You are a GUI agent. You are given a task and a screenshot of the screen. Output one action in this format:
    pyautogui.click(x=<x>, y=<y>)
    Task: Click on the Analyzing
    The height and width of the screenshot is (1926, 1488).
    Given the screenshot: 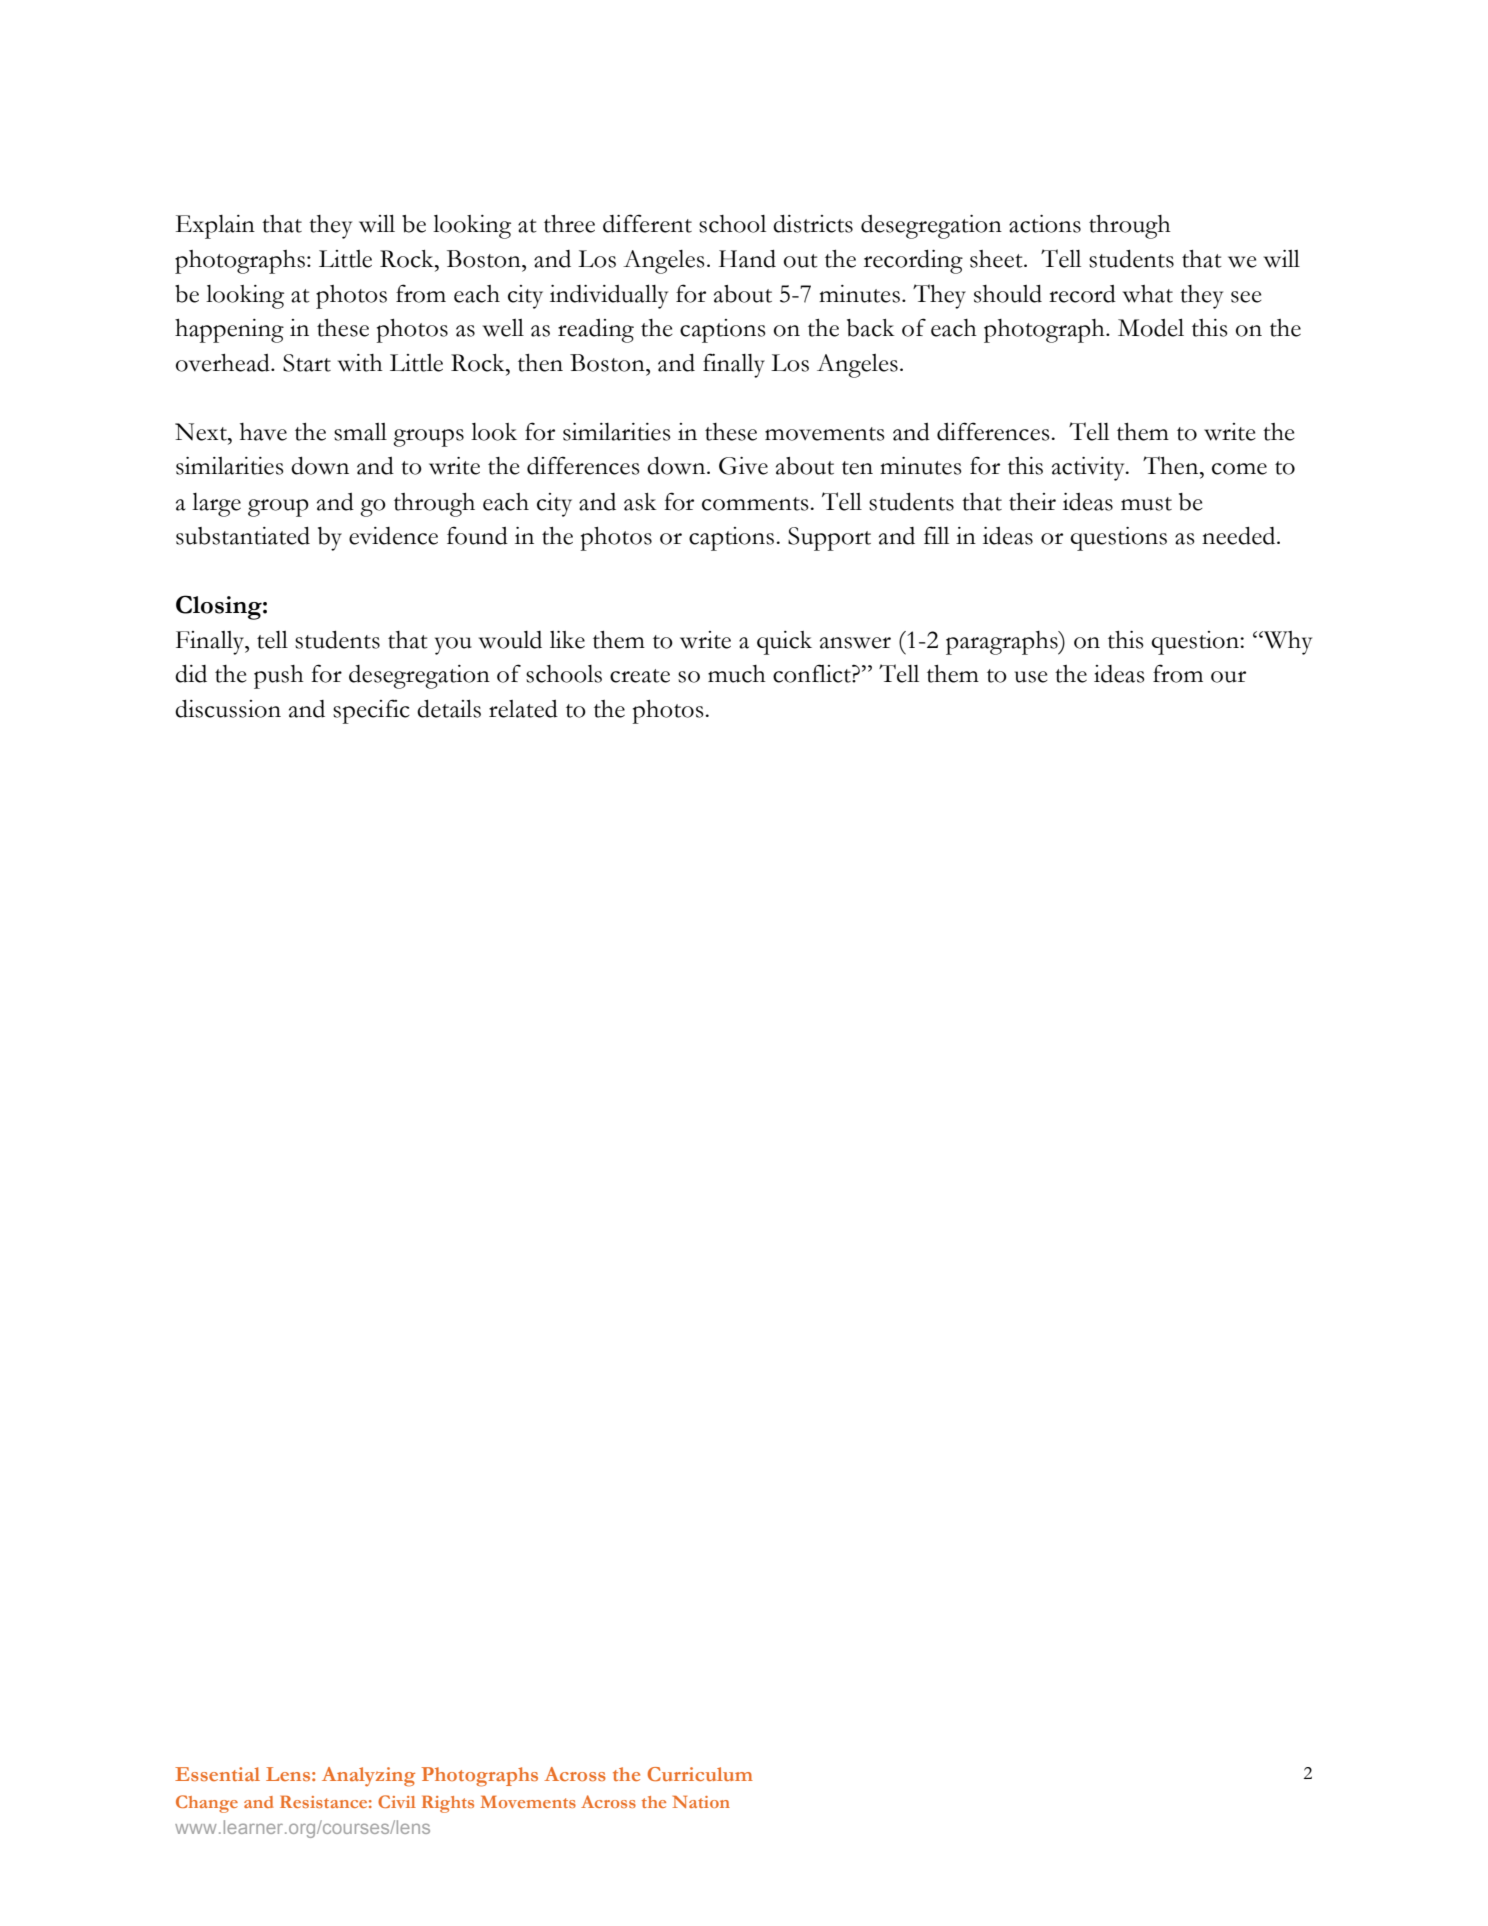 What is the action you would take?
    pyautogui.click(x=368, y=1777)
